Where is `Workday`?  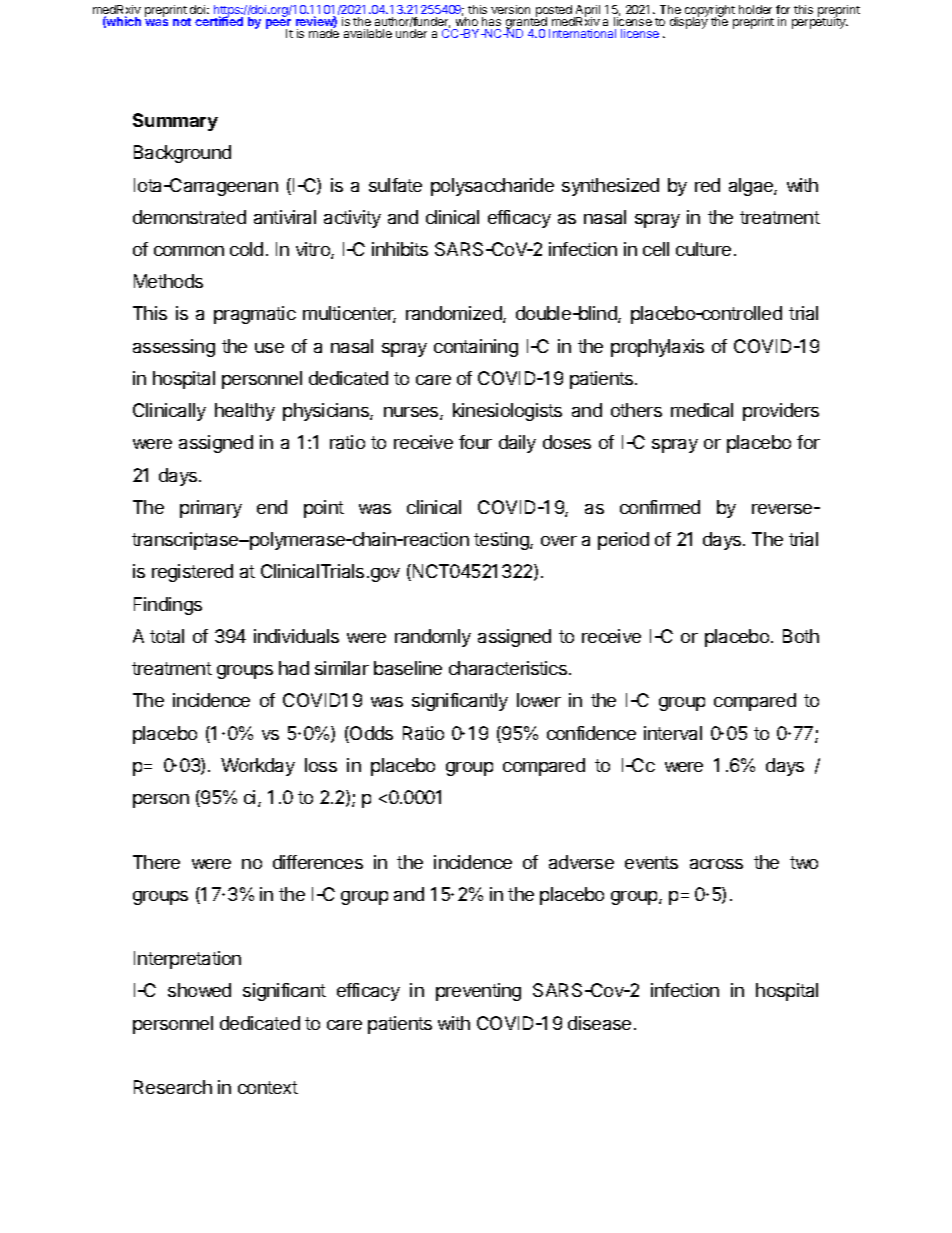 Workday is located at coordinates (258, 767).
